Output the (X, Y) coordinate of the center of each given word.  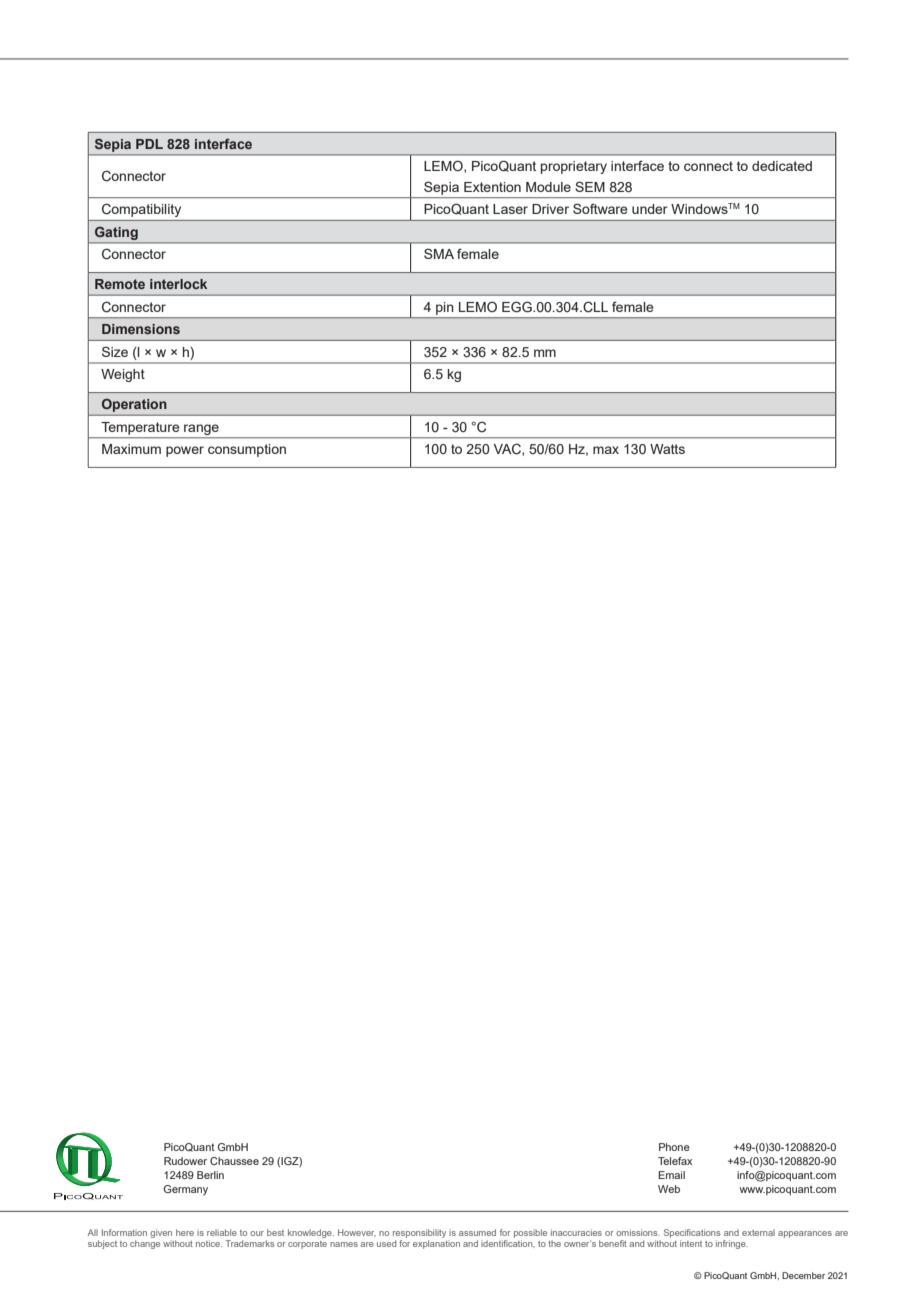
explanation (436, 1243)
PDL (149, 144)
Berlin (210, 1175)
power (185, 451)
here (185, 1232)
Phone (674, 1147)
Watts (667, 449)
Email (671, 1175)
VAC (508, 449)
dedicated (782, 166)
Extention (492, 187)
